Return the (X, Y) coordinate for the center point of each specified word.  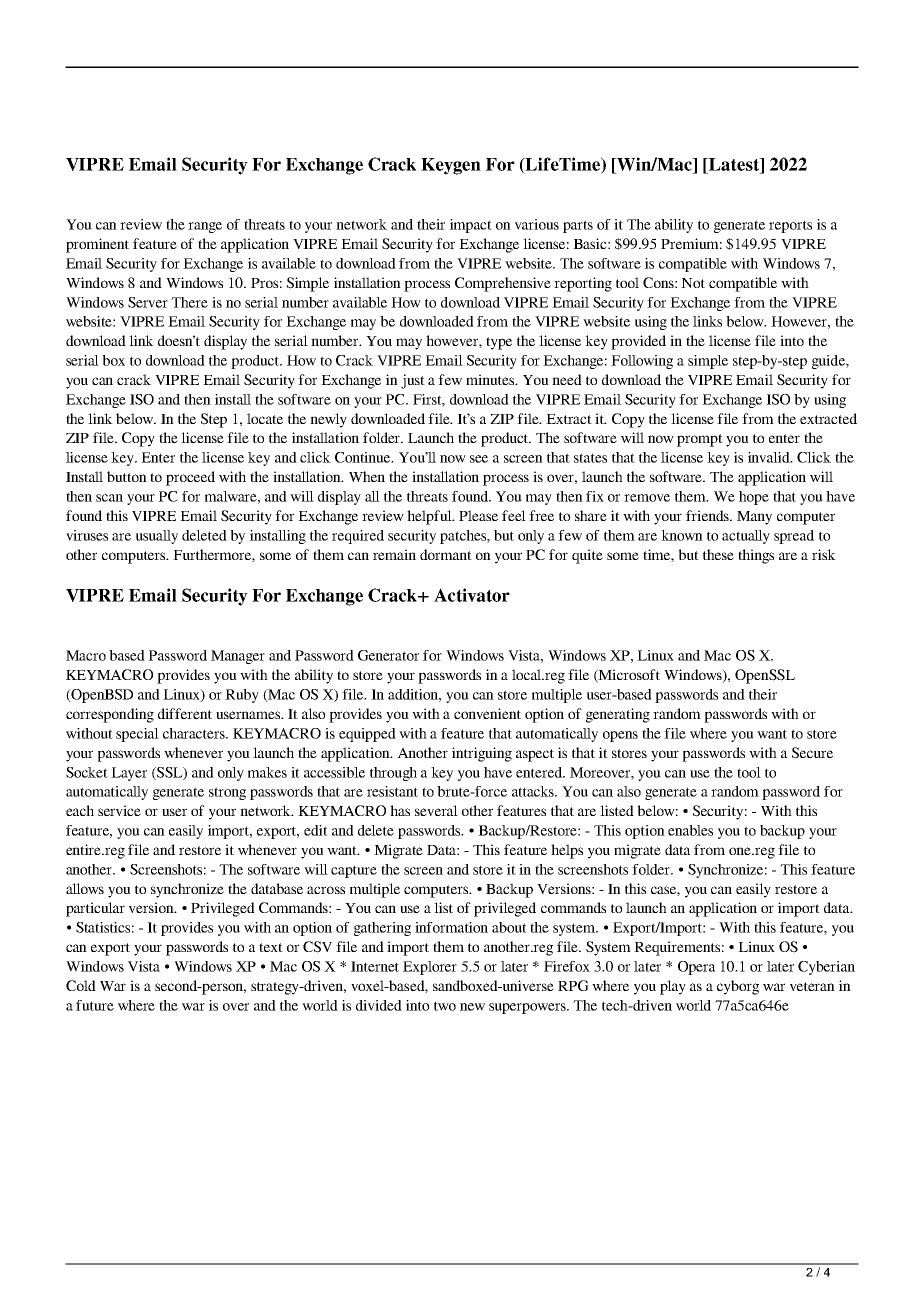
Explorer (430, 968)
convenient (487, 713)
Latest (734, 164)
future (95, 1005)
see (479, 459)
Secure (812, 753)
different (185, 713)
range (205, 227)
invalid (770, 457)
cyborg (738, 987)
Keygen (451, 166)
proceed (190, 478)
